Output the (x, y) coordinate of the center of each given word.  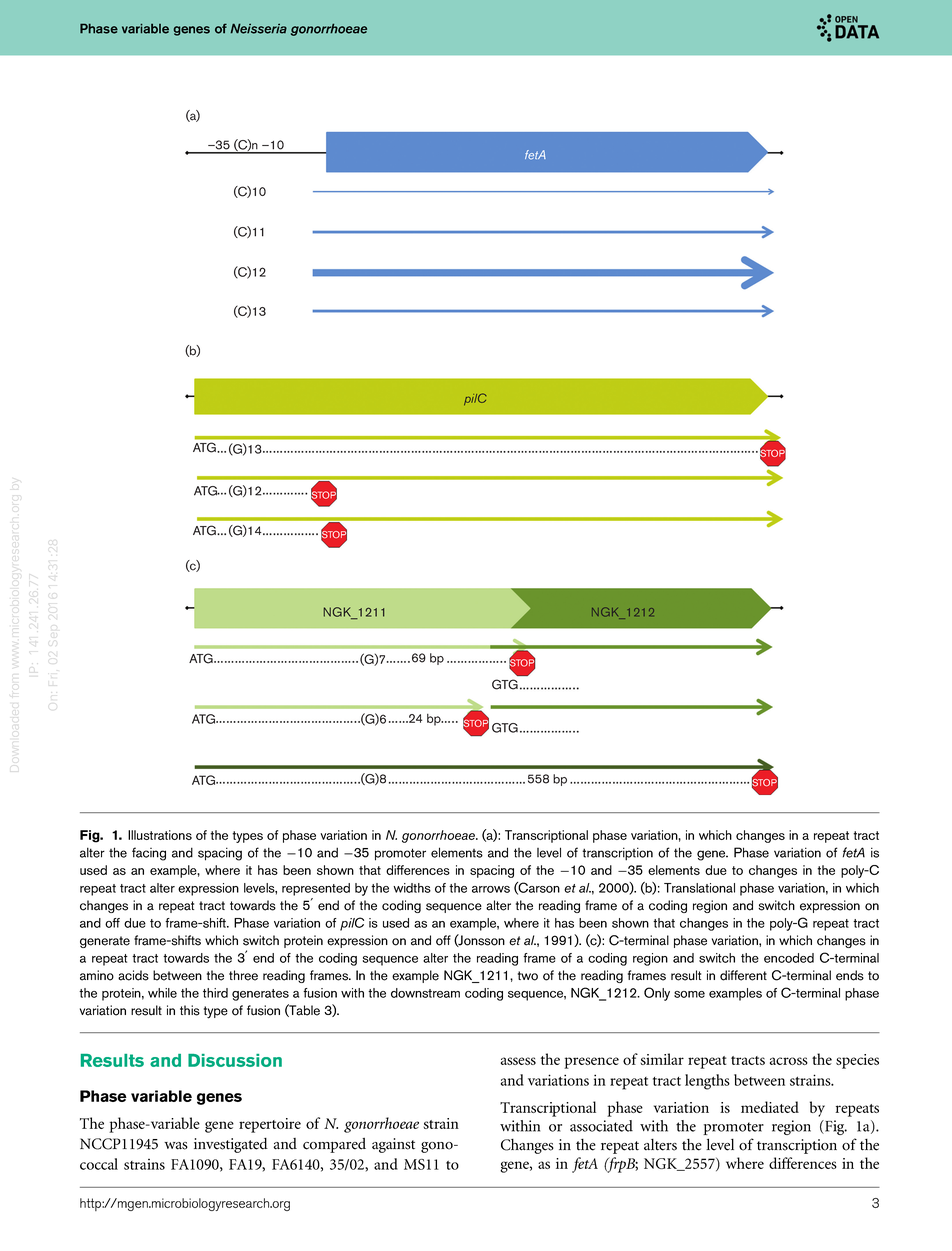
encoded (789, 958)
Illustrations (160, 835)
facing (149, 854)
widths (412, 888)
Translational (699, 888)
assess (518, 1061)
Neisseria (258, 29)
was (176, 1146)
